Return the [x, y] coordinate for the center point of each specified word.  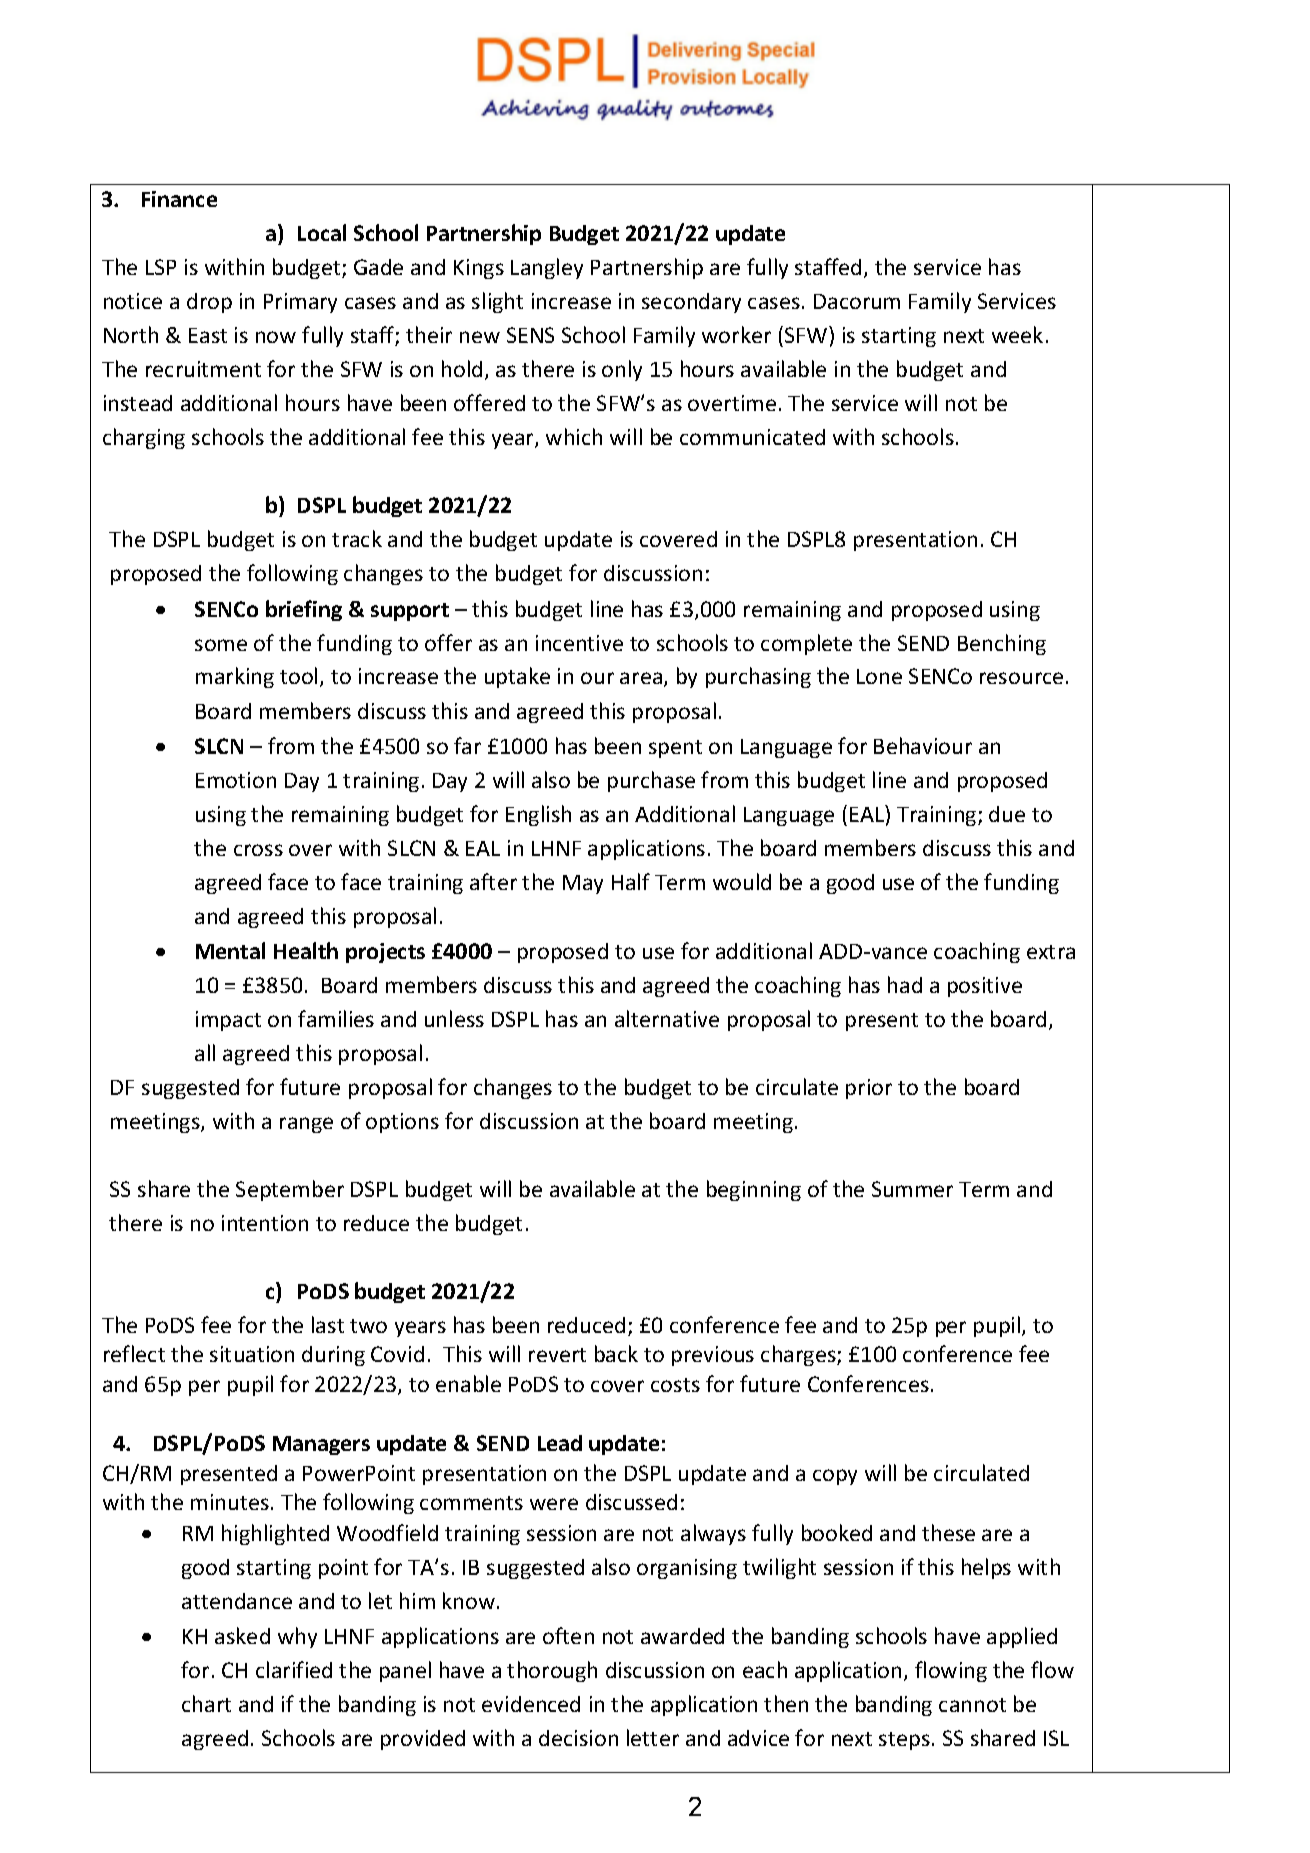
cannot [972, 1705]
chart [206, 1703]
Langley [547, 268]
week [1017, 334]
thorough [552, 1671]
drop [209, 303]
